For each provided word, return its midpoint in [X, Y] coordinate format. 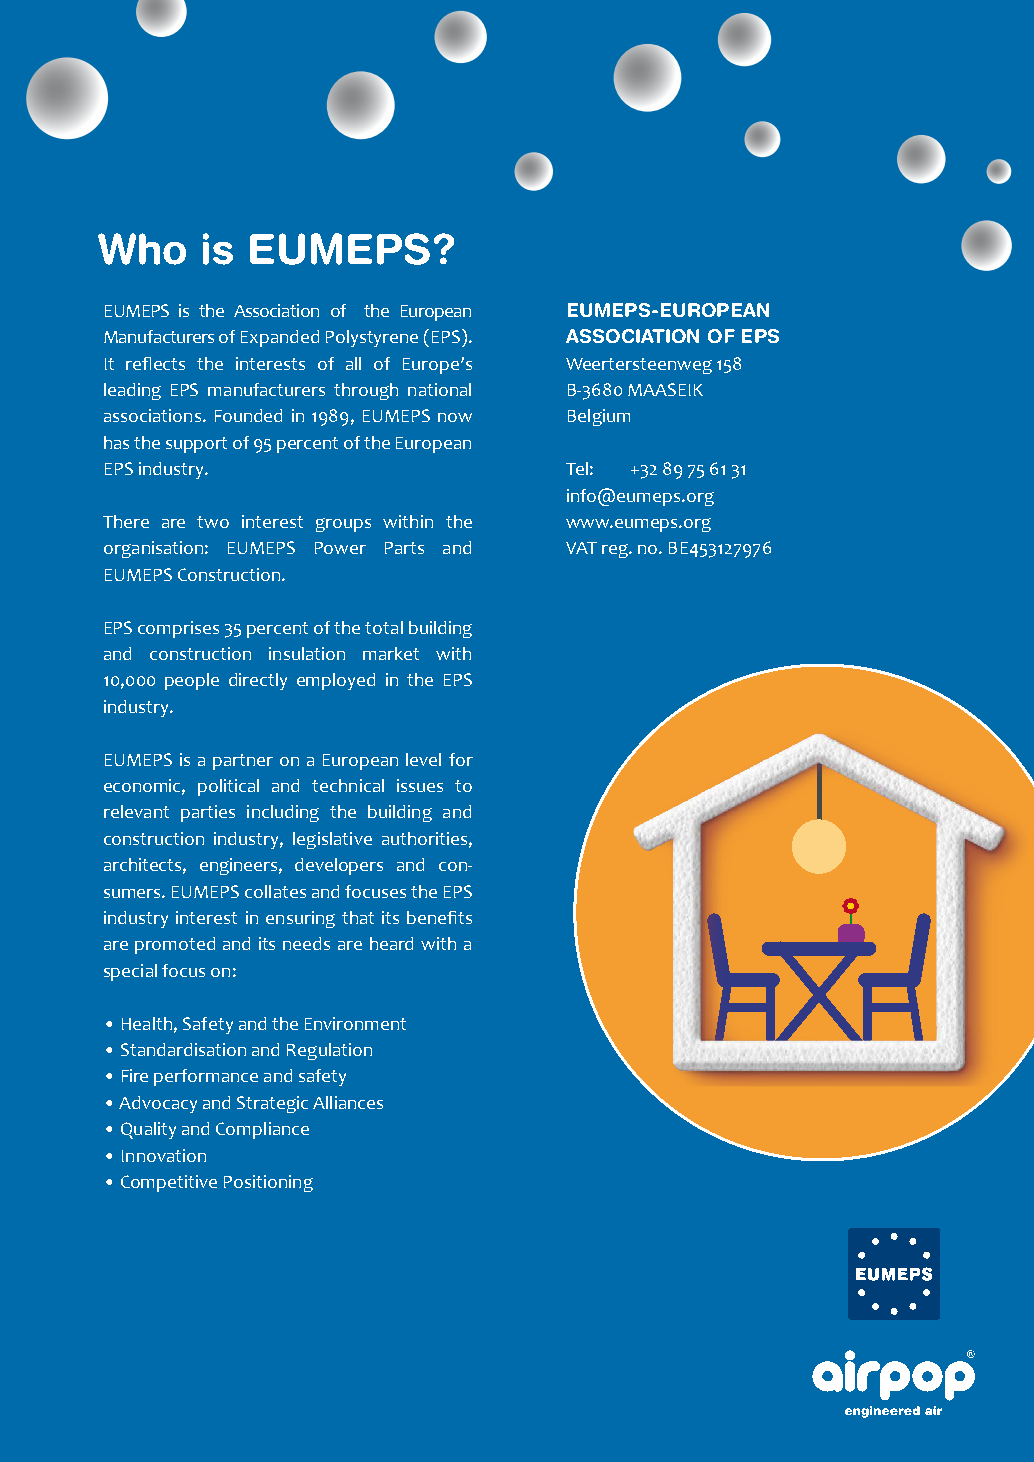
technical [348, 785]
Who [142, 249]
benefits [439, 917]
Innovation [164, 1155]
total [384, 627]
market [391, 653]
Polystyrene [372, 338]
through [366, 391]
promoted [175, 945]
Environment [355, 1023]
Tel [577, 468]
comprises [178, 629]
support [196, 445]
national [439, 389]
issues [420, 785]
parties [208, 813]
